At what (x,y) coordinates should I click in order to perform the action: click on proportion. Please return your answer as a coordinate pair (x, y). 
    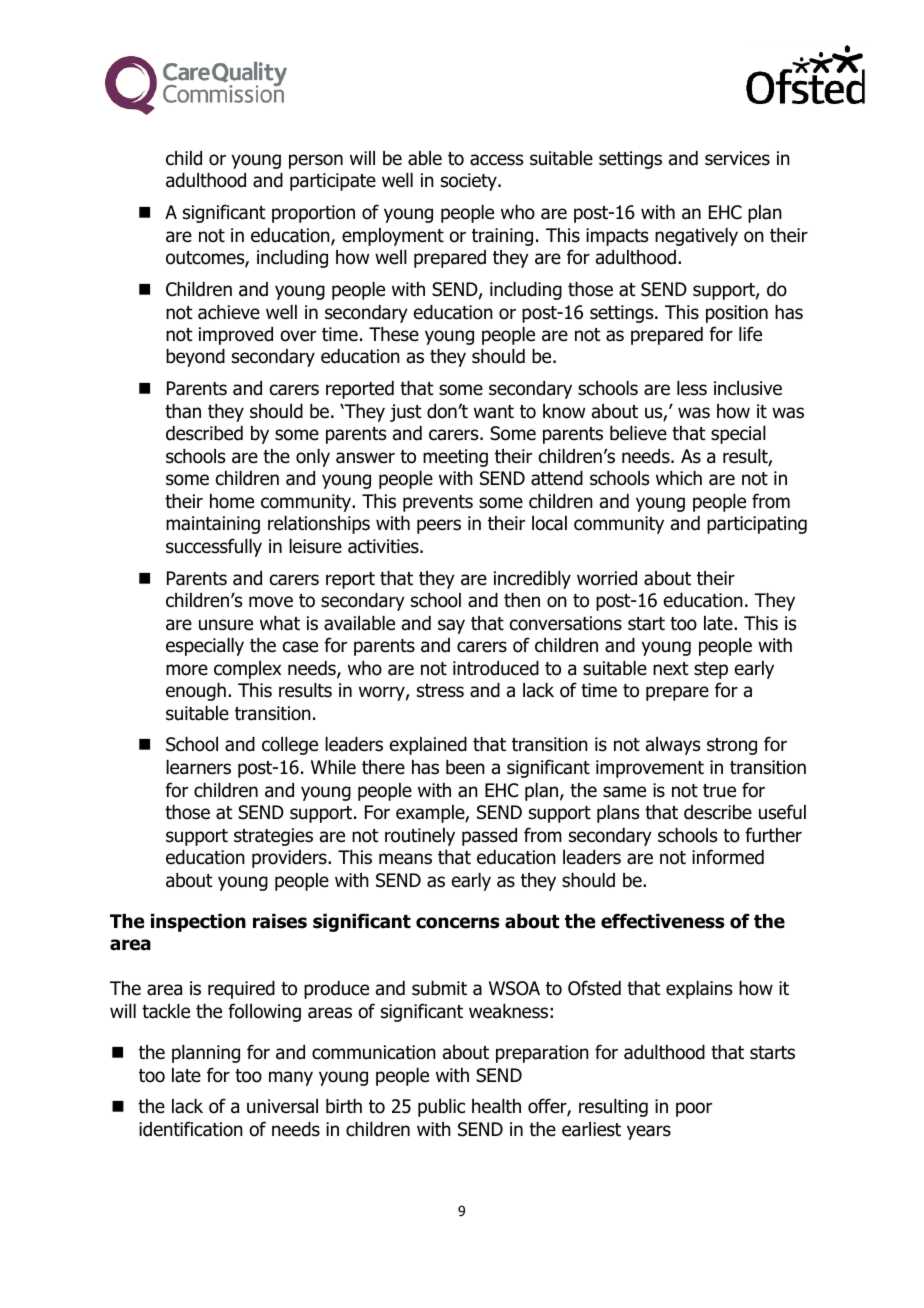
    Looking at the image, I should click on (313, 214).
